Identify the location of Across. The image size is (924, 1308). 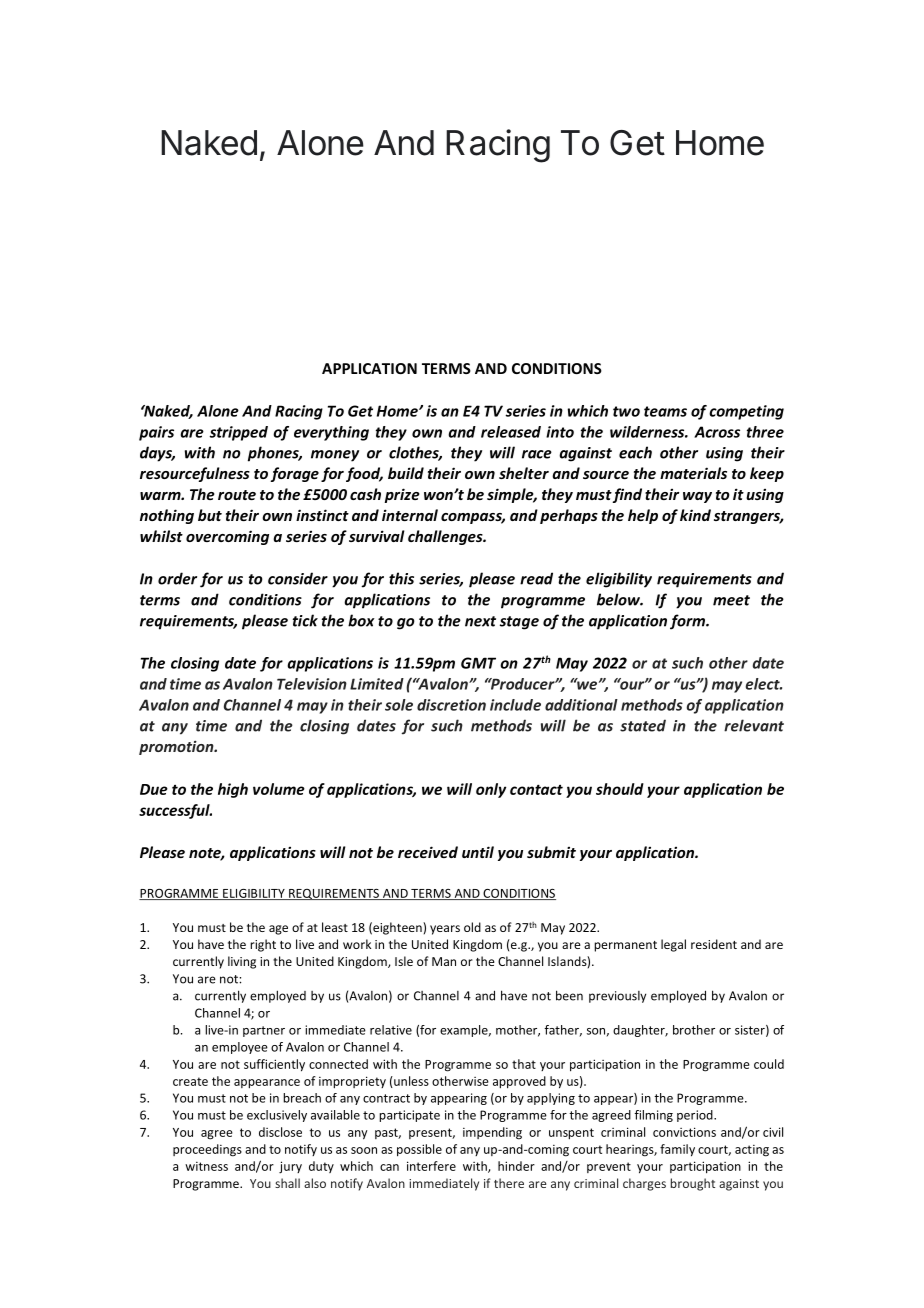
(717, 432).
